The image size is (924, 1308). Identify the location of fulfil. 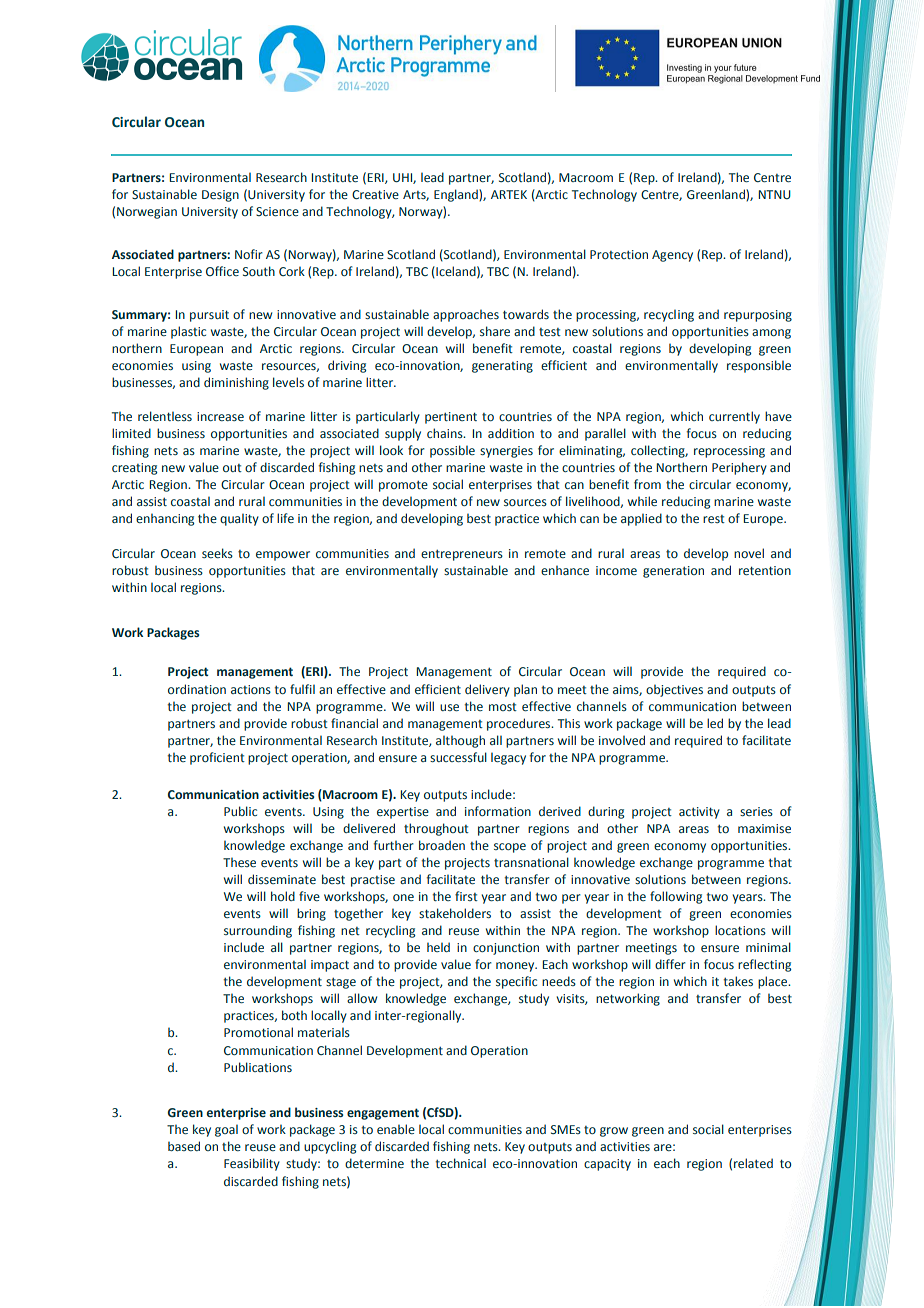
(302, 689).
